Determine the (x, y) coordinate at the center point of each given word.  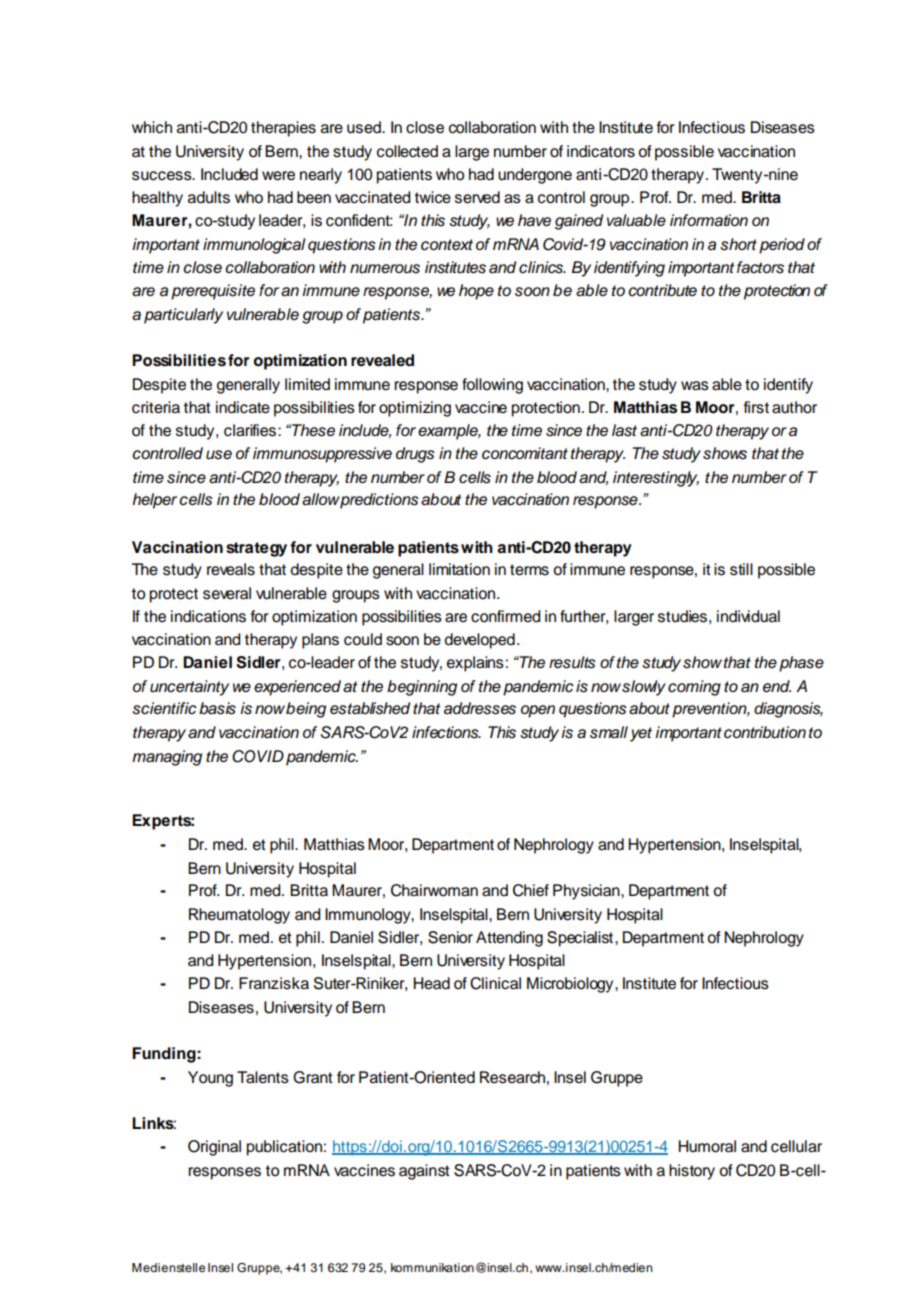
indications (208, 616)
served (477, 197)
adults (209, 197)
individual (748, 616)
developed (479, 641)
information (709, 220)
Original (214, 1148)
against (424, 1172)
